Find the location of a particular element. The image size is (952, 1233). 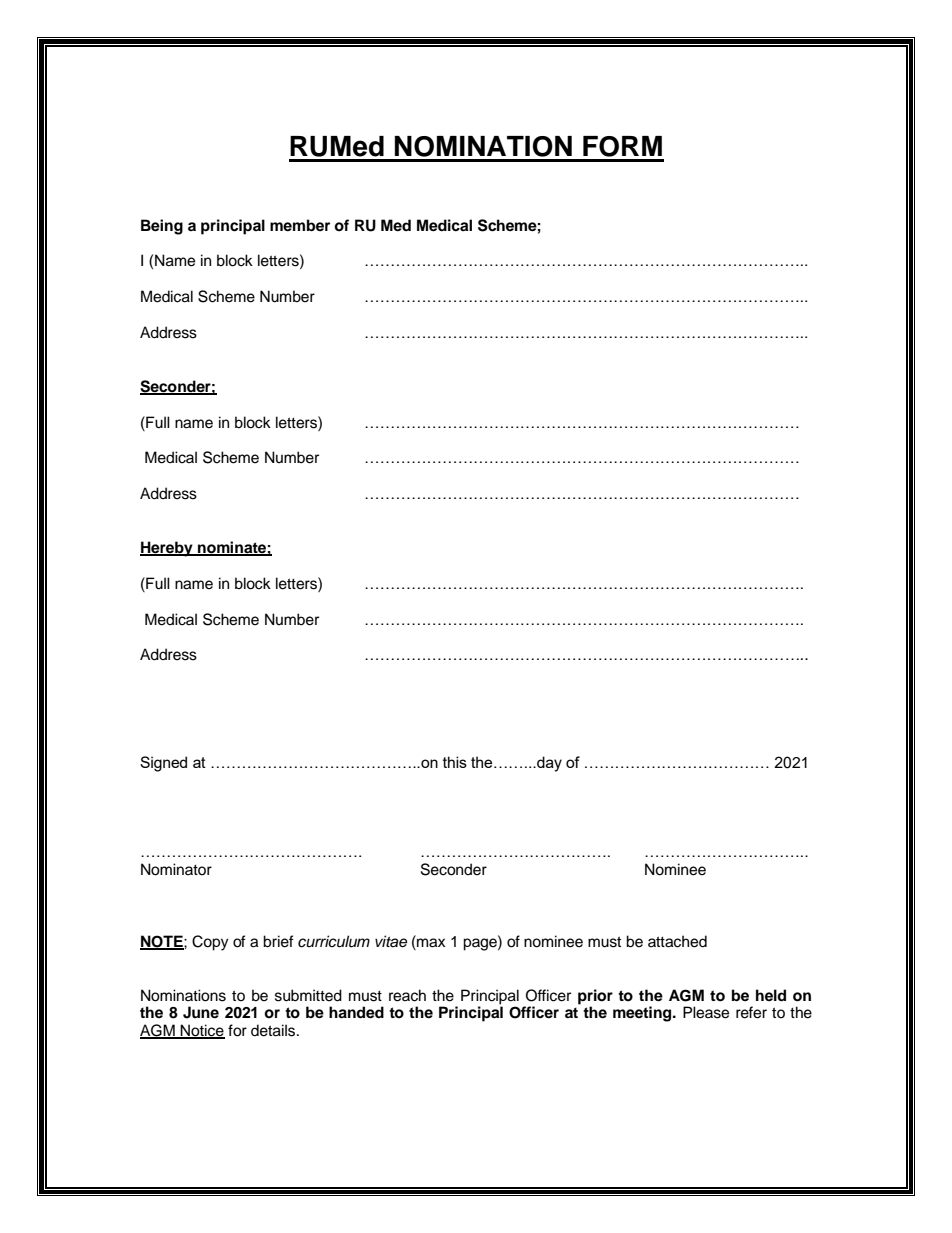

prior is located at coordinates (595, 997).
